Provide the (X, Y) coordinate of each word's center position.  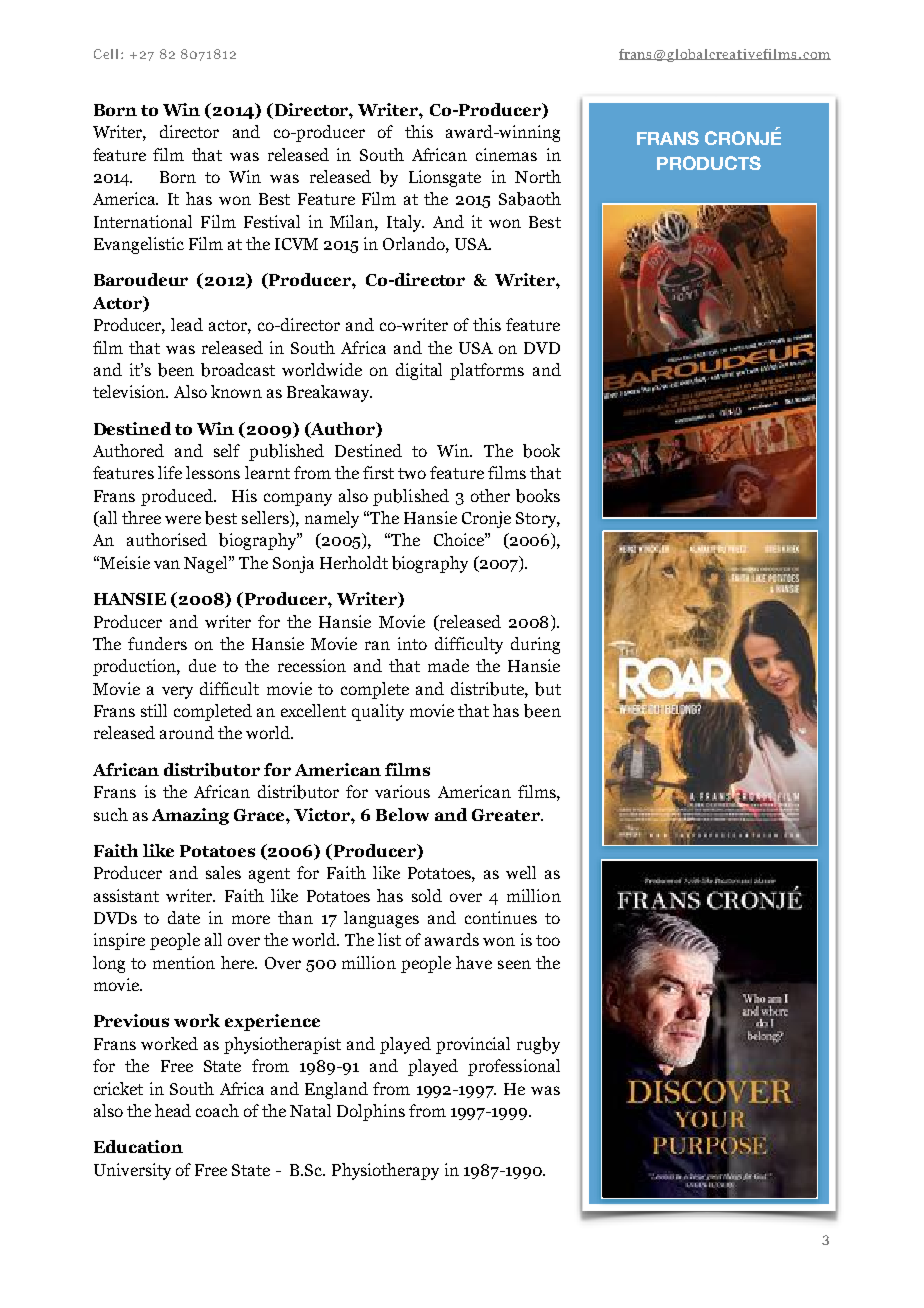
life (170, 472)
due (202, 665)
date (184, 917)
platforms (487, 371)
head (173, 1110)
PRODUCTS (709, 163)
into (412, 643)
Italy (405, 223)
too (548, 940)
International (143, 221)
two (412, 473)
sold (427, 895)
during (535, 645)
